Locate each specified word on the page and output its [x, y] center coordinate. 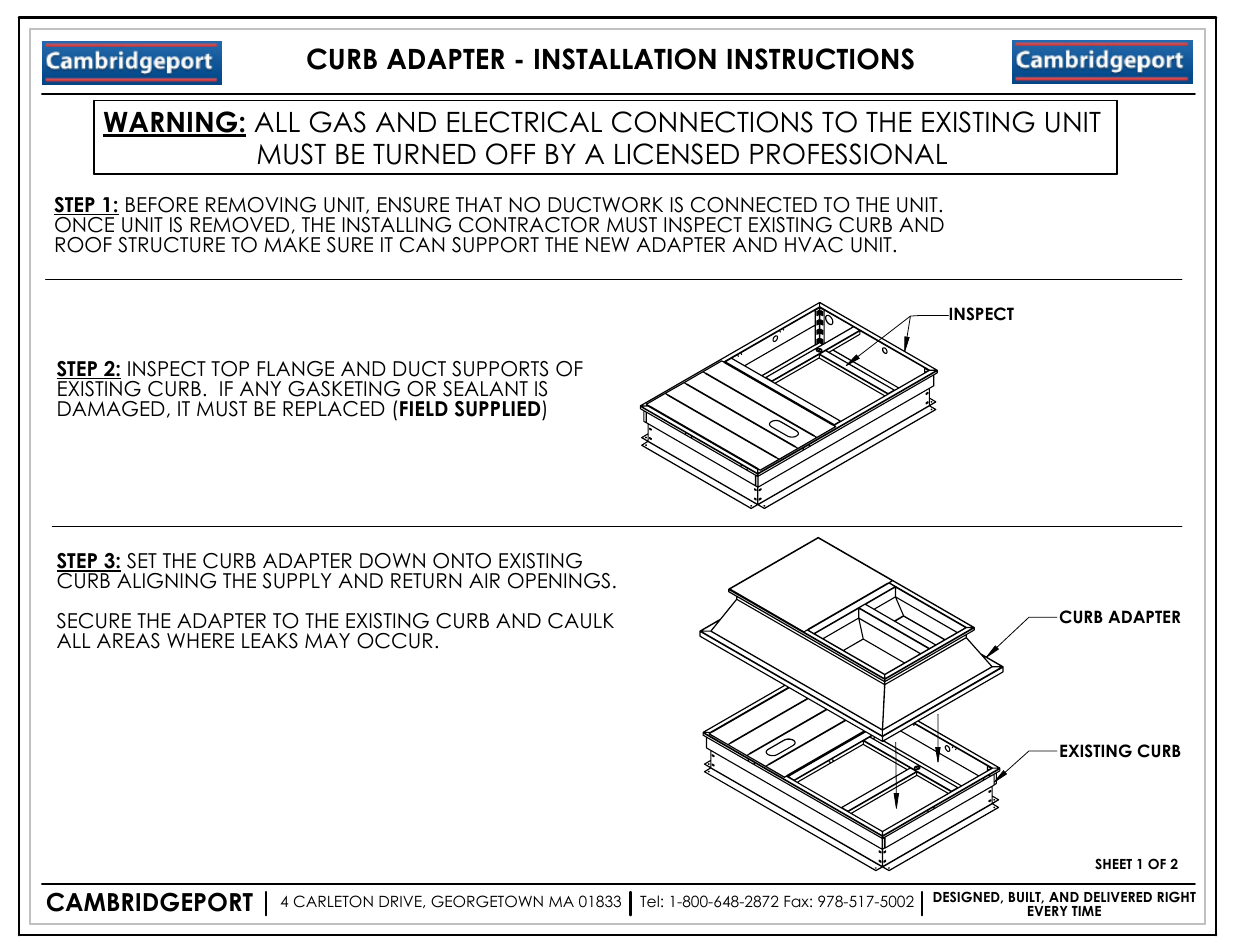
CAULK [581, 621]
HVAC [814, 245]
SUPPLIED [497, 409]
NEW [607, 244]
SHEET [1113, 864]
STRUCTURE [171, 245]
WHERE [200, 640]
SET [142, 561]
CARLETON [333, 901]
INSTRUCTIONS [820, 59]
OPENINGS [559, 581]
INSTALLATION [625, 59]
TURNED [424, 154]
